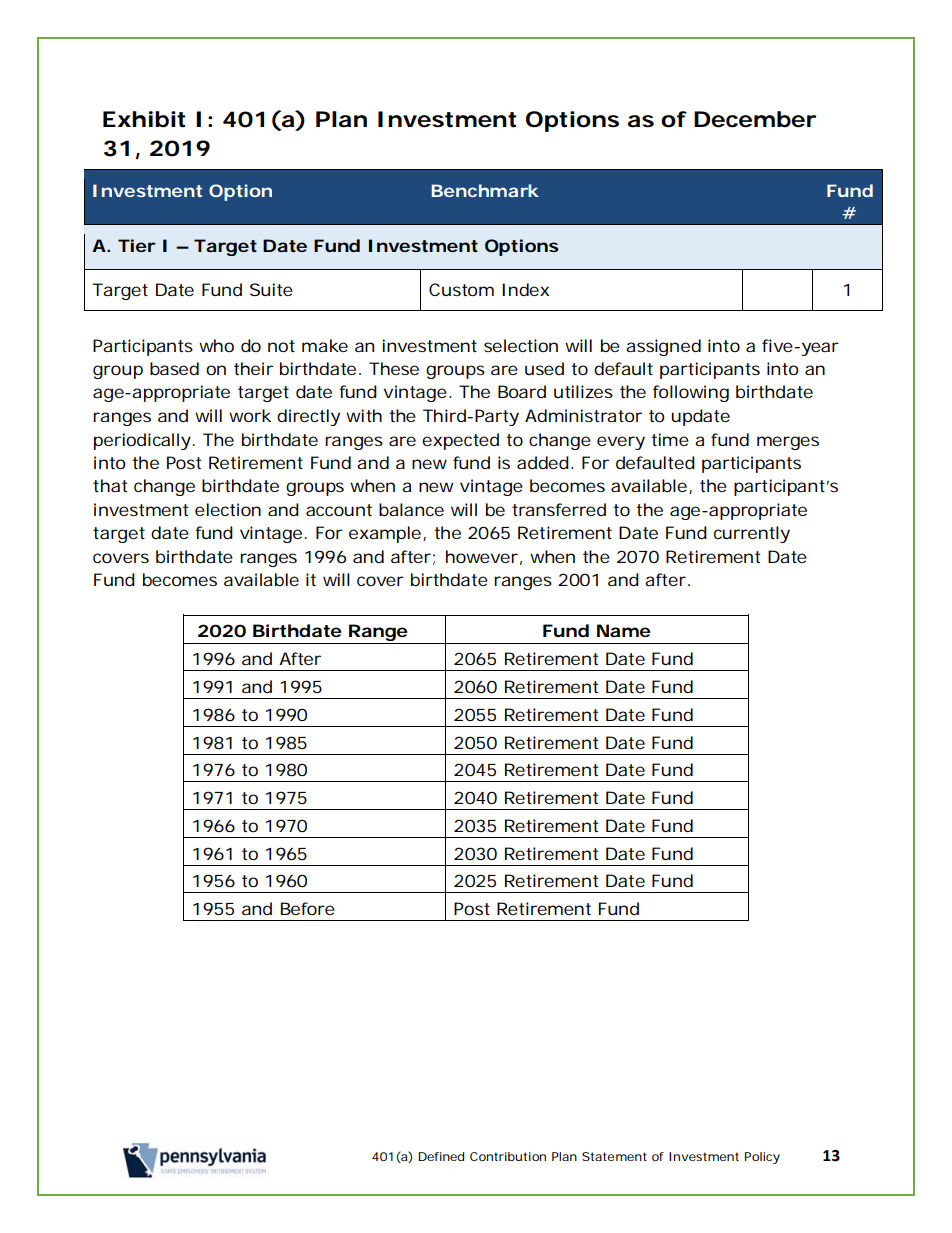 Image resolution: width=952 pixels, height=1233 pixels. I want to click on Exhibit, so click(144, 119).
